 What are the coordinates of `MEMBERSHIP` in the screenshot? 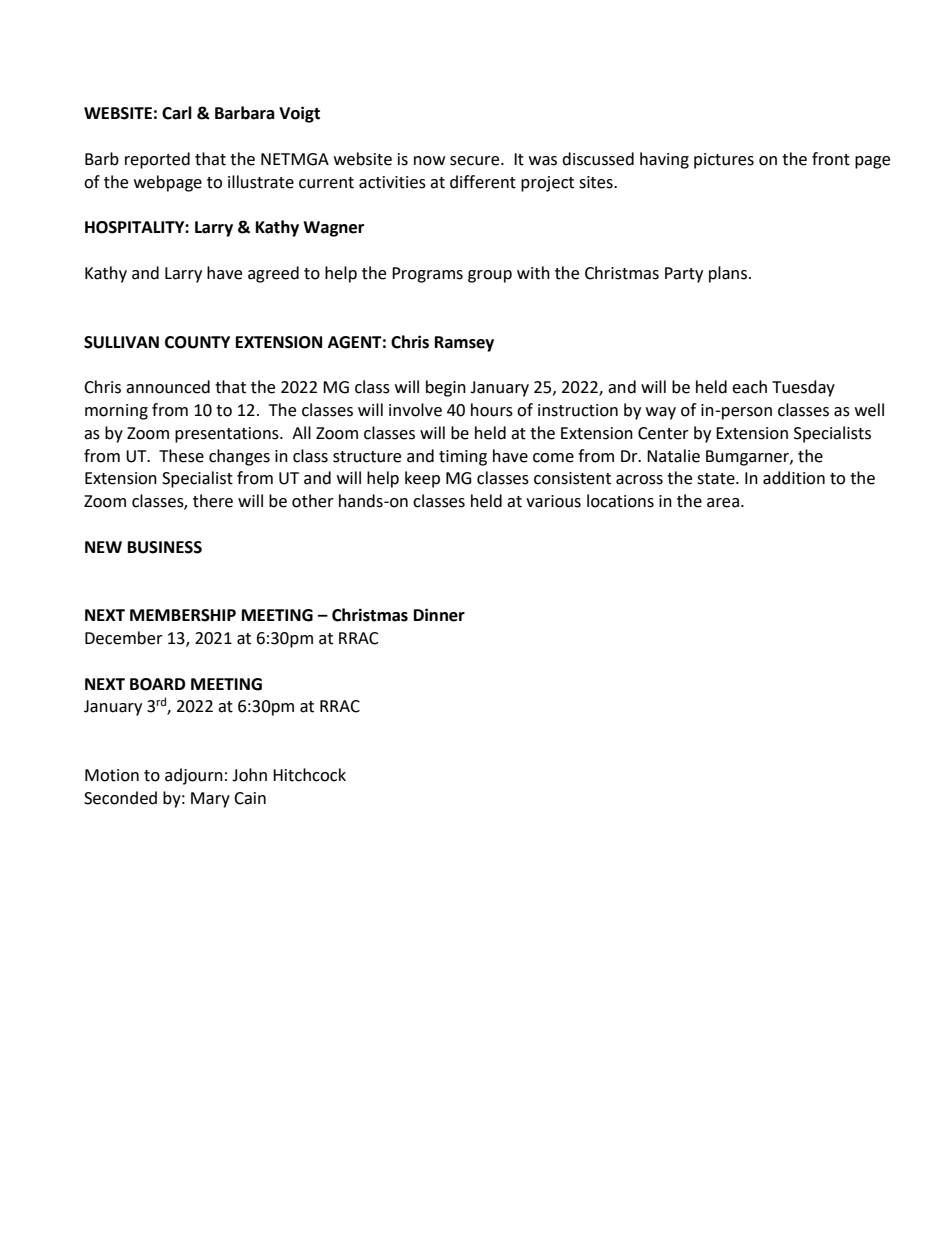 It's located at (183, 615).
